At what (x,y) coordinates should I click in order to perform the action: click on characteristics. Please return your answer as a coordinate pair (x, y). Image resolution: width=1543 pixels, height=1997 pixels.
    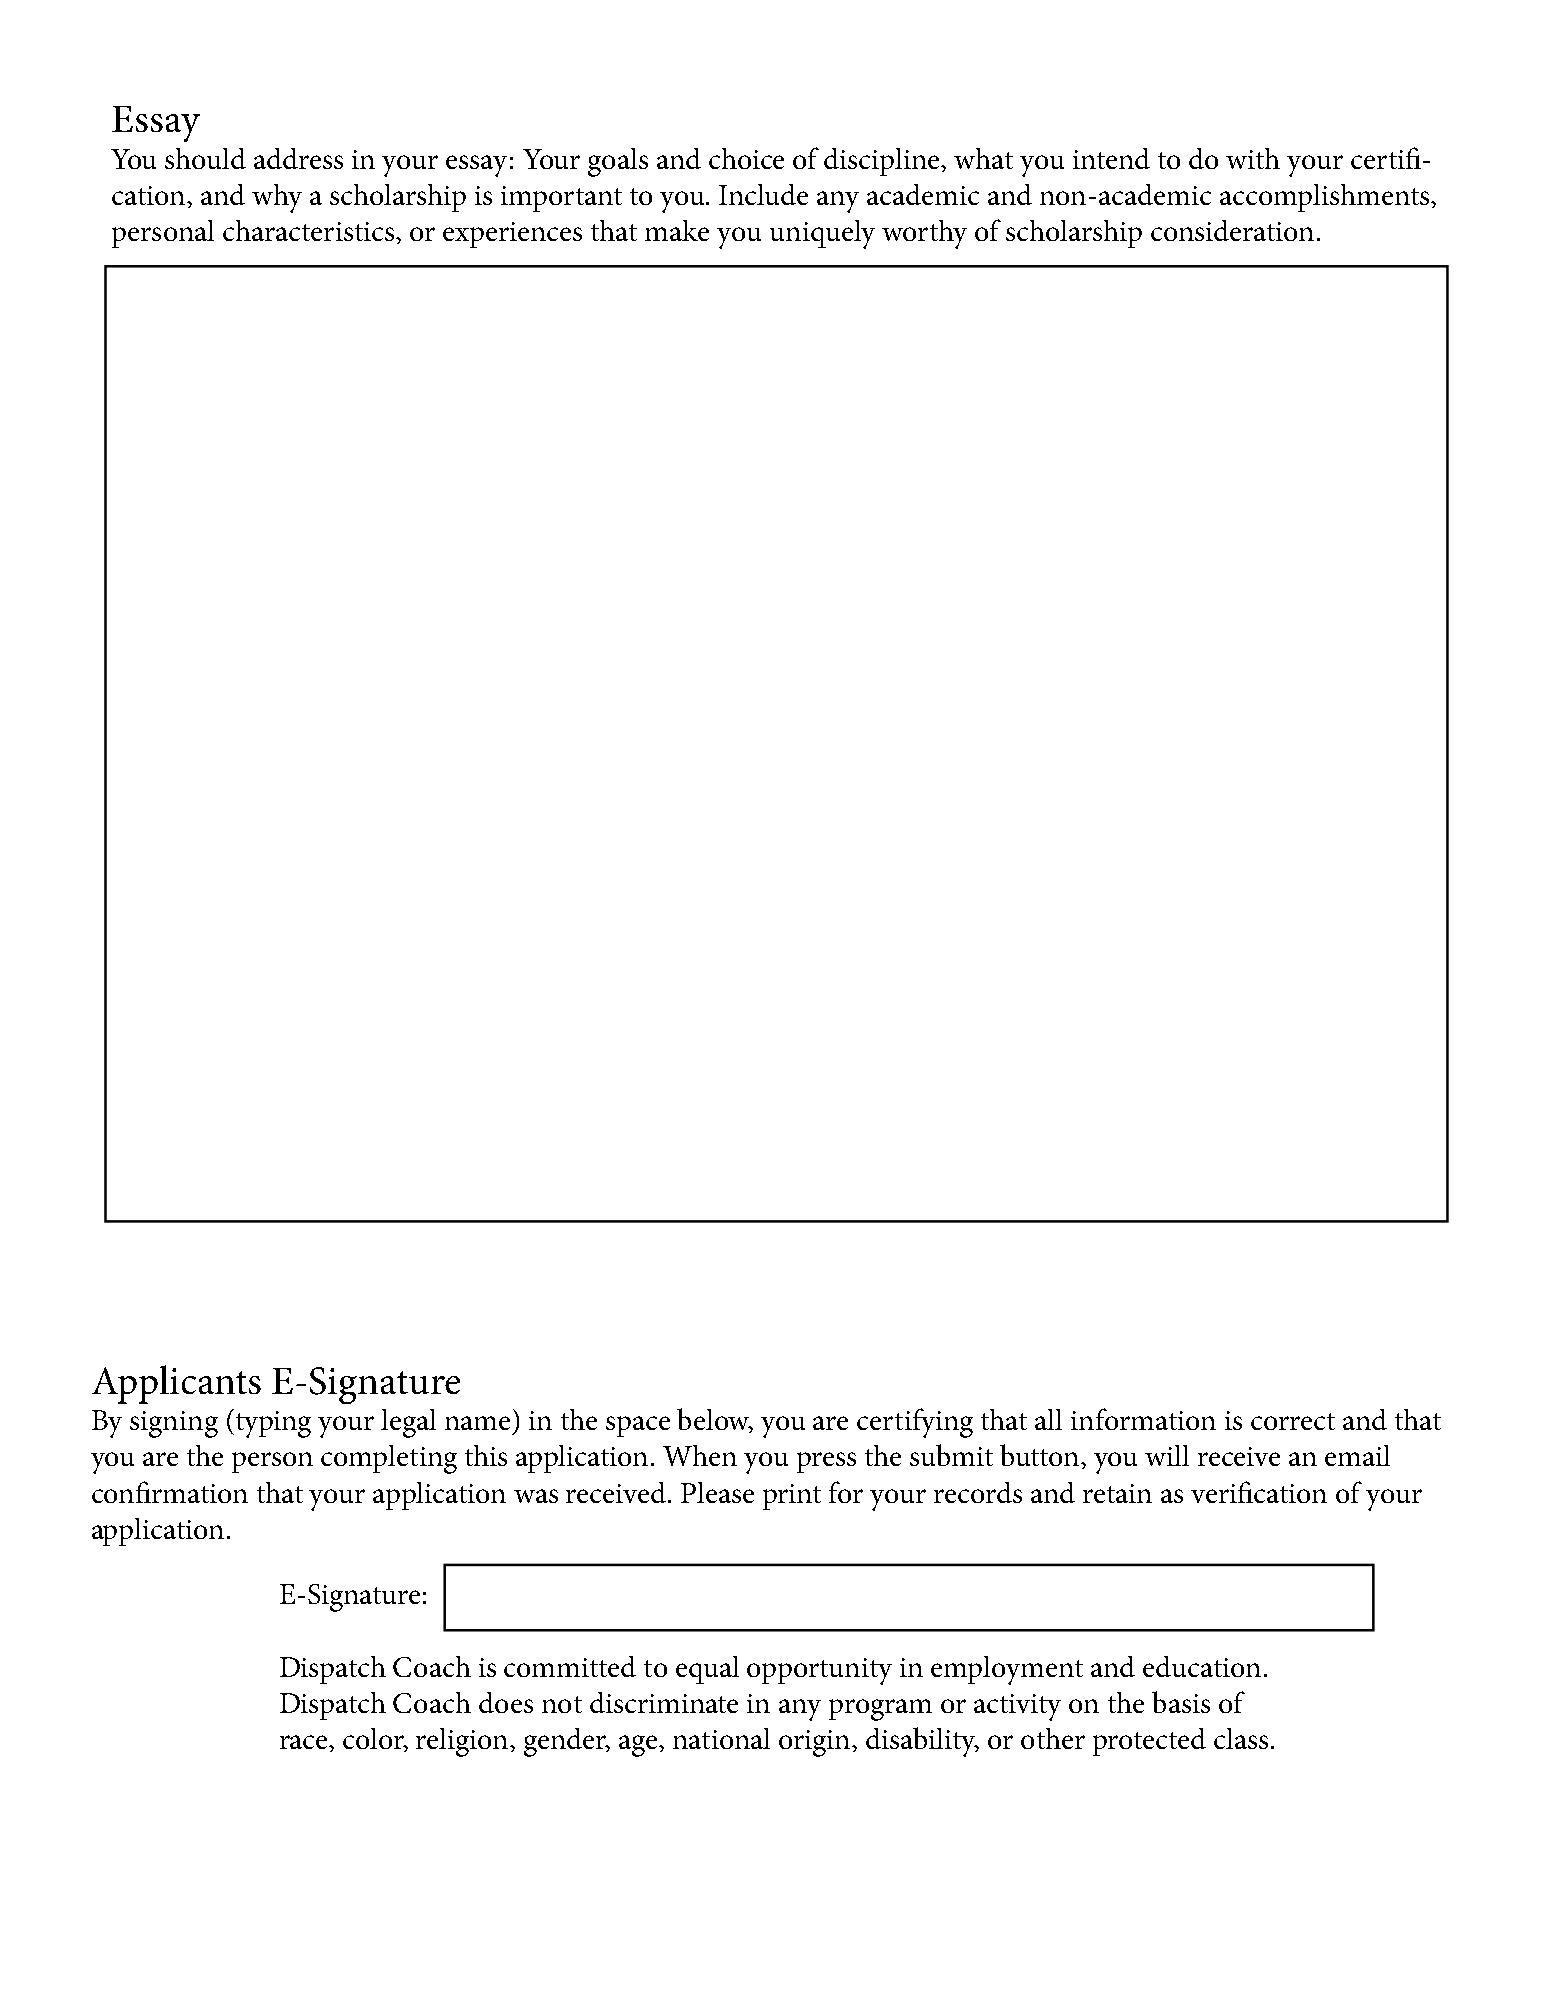
    Looking at the image, I should click on (310, 230).
